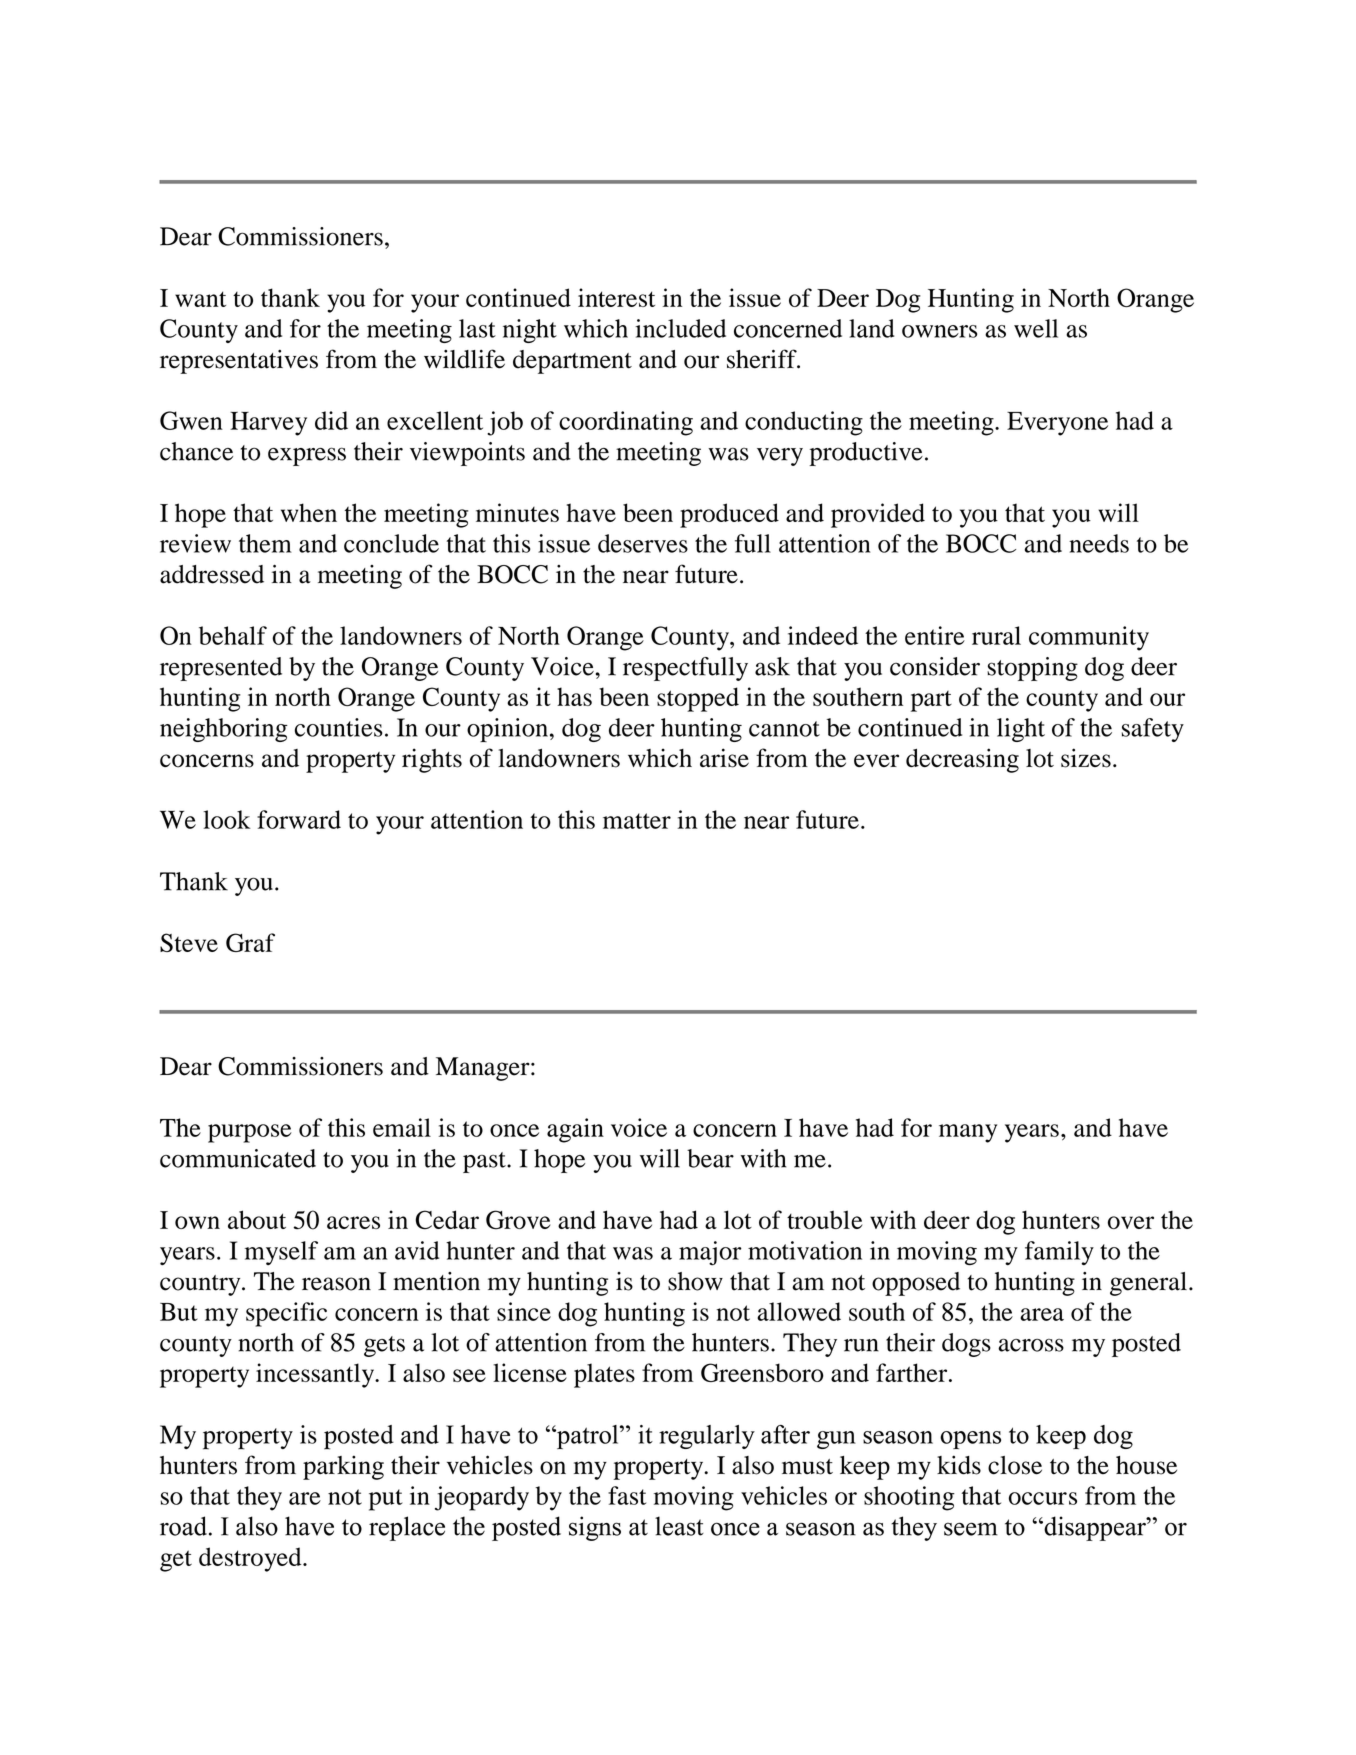 The height and width of the document is (1755, 1356). I want to click on well, so click(1036, 328).
